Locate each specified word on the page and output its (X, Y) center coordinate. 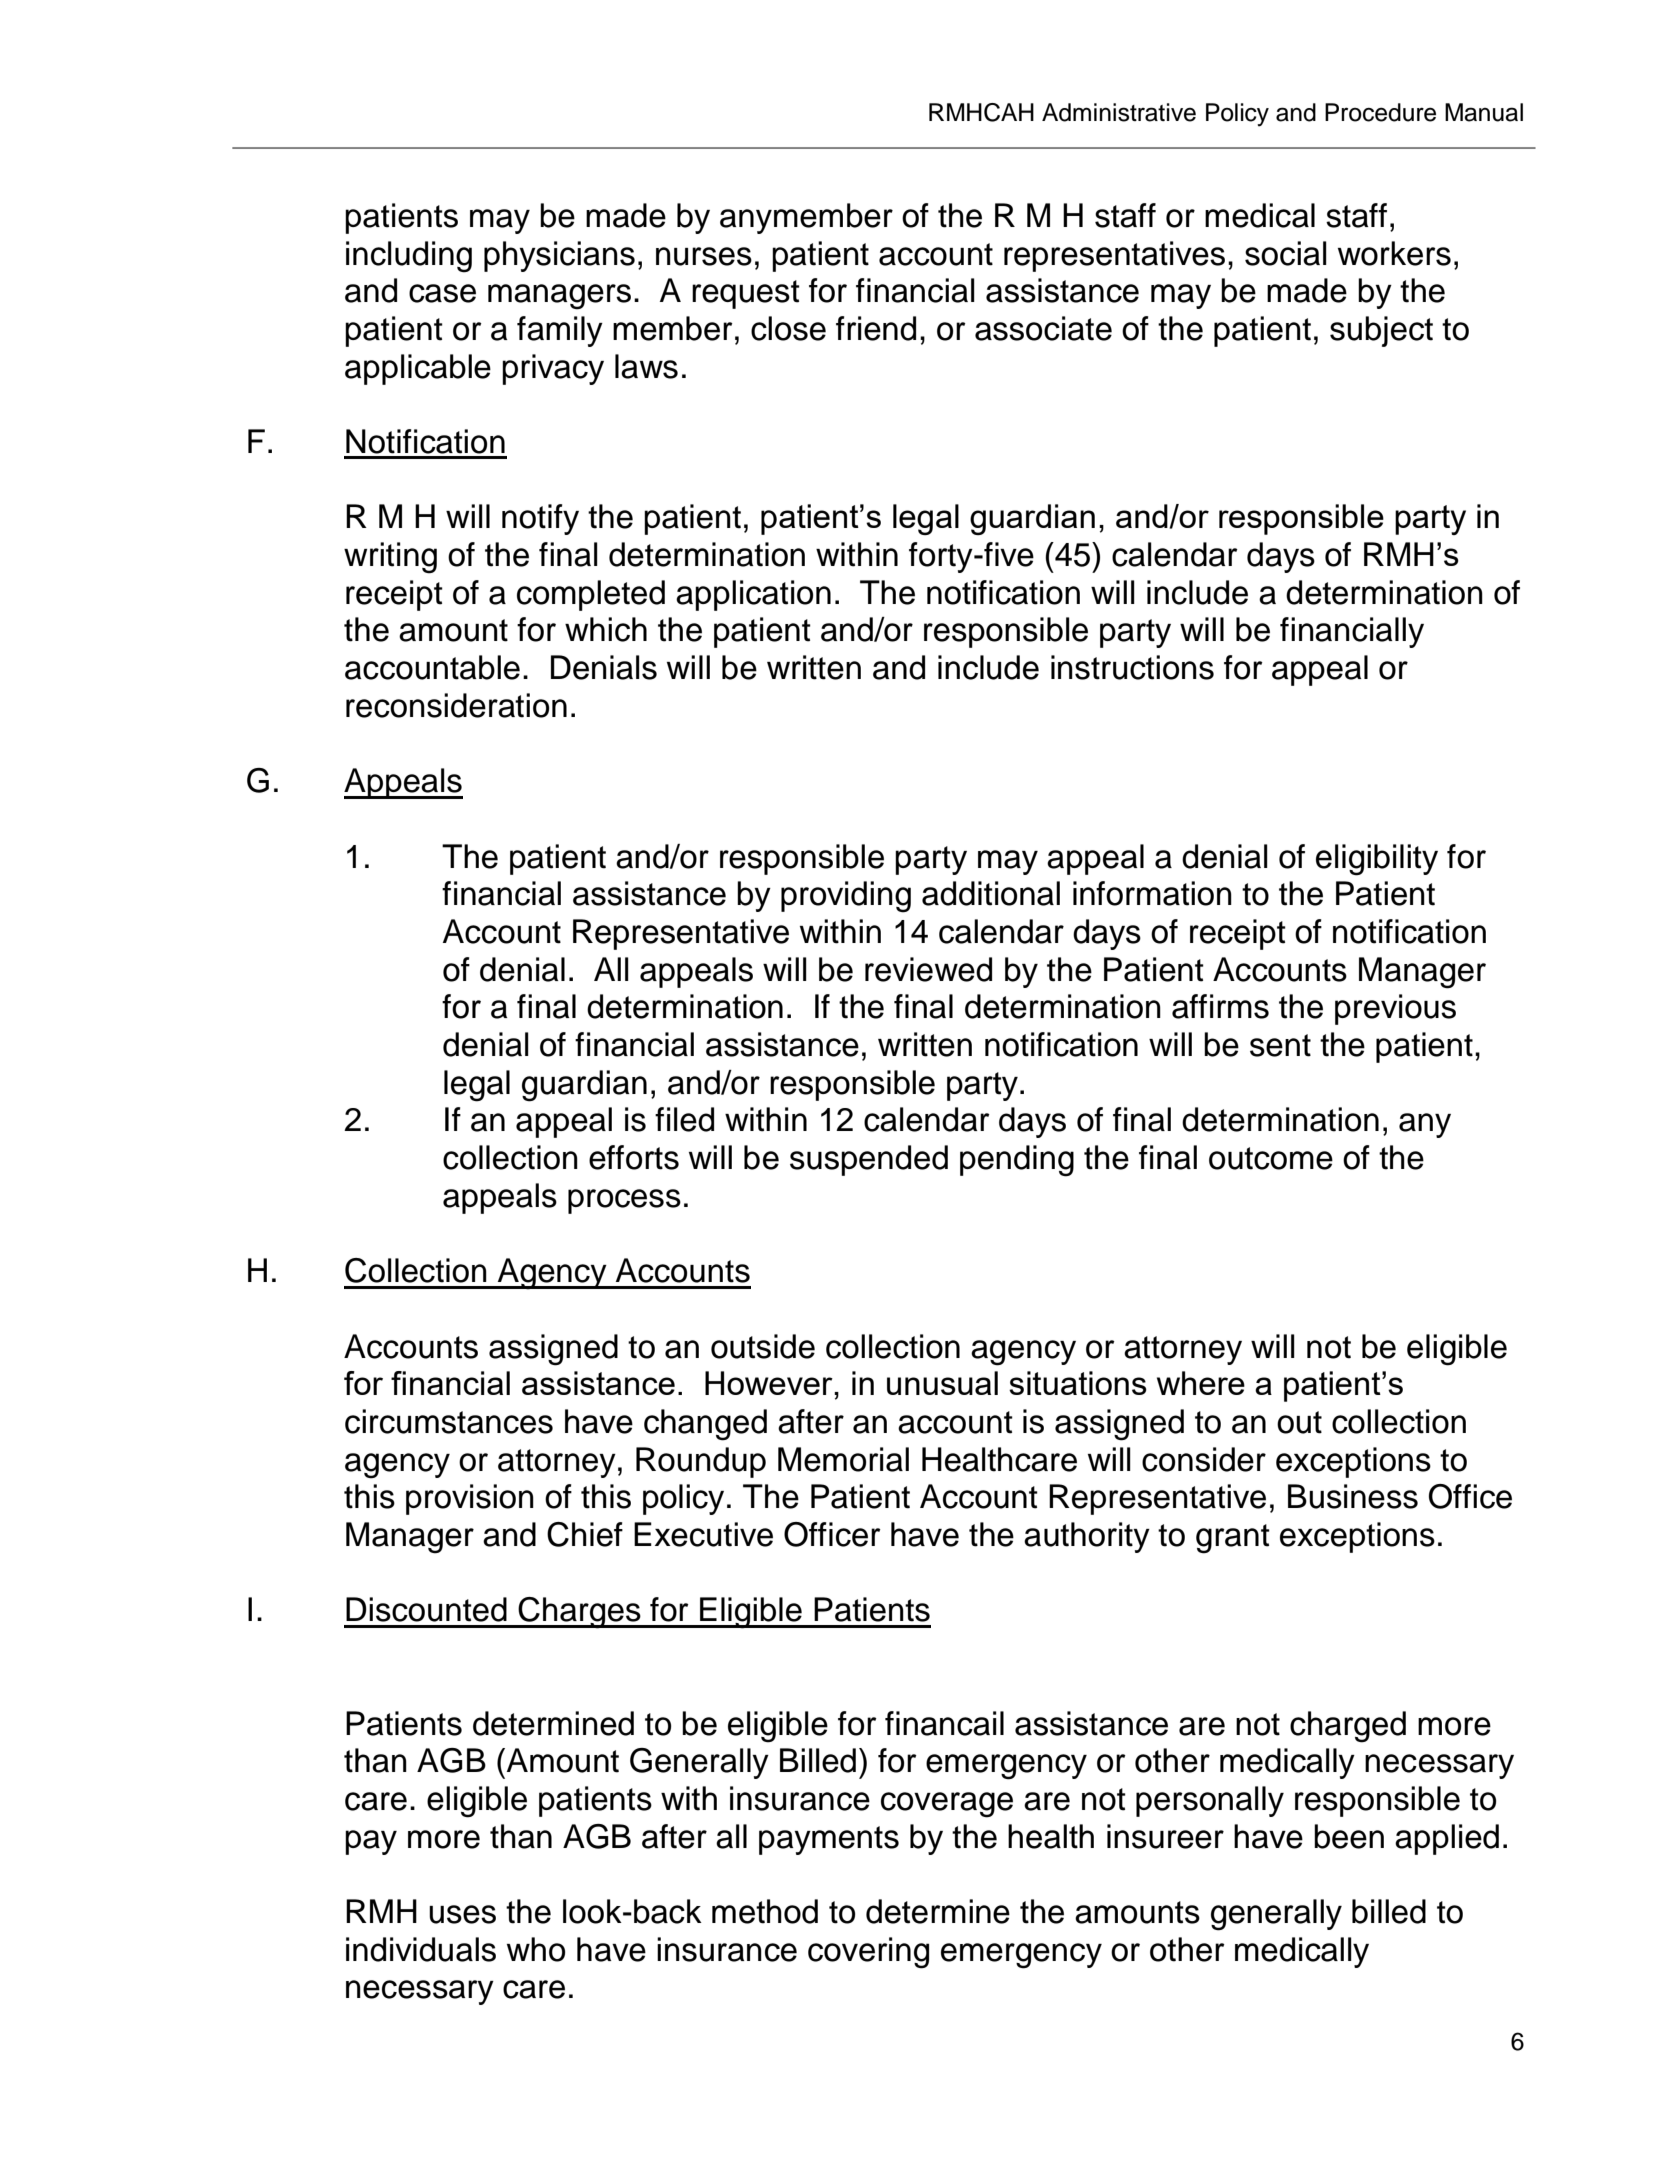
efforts (634, 1157)
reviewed (928, 969)
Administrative (1119, 112)
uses (462, 1914)
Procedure (1380, 112)
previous (1395, 1009)
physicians (559, 256)
